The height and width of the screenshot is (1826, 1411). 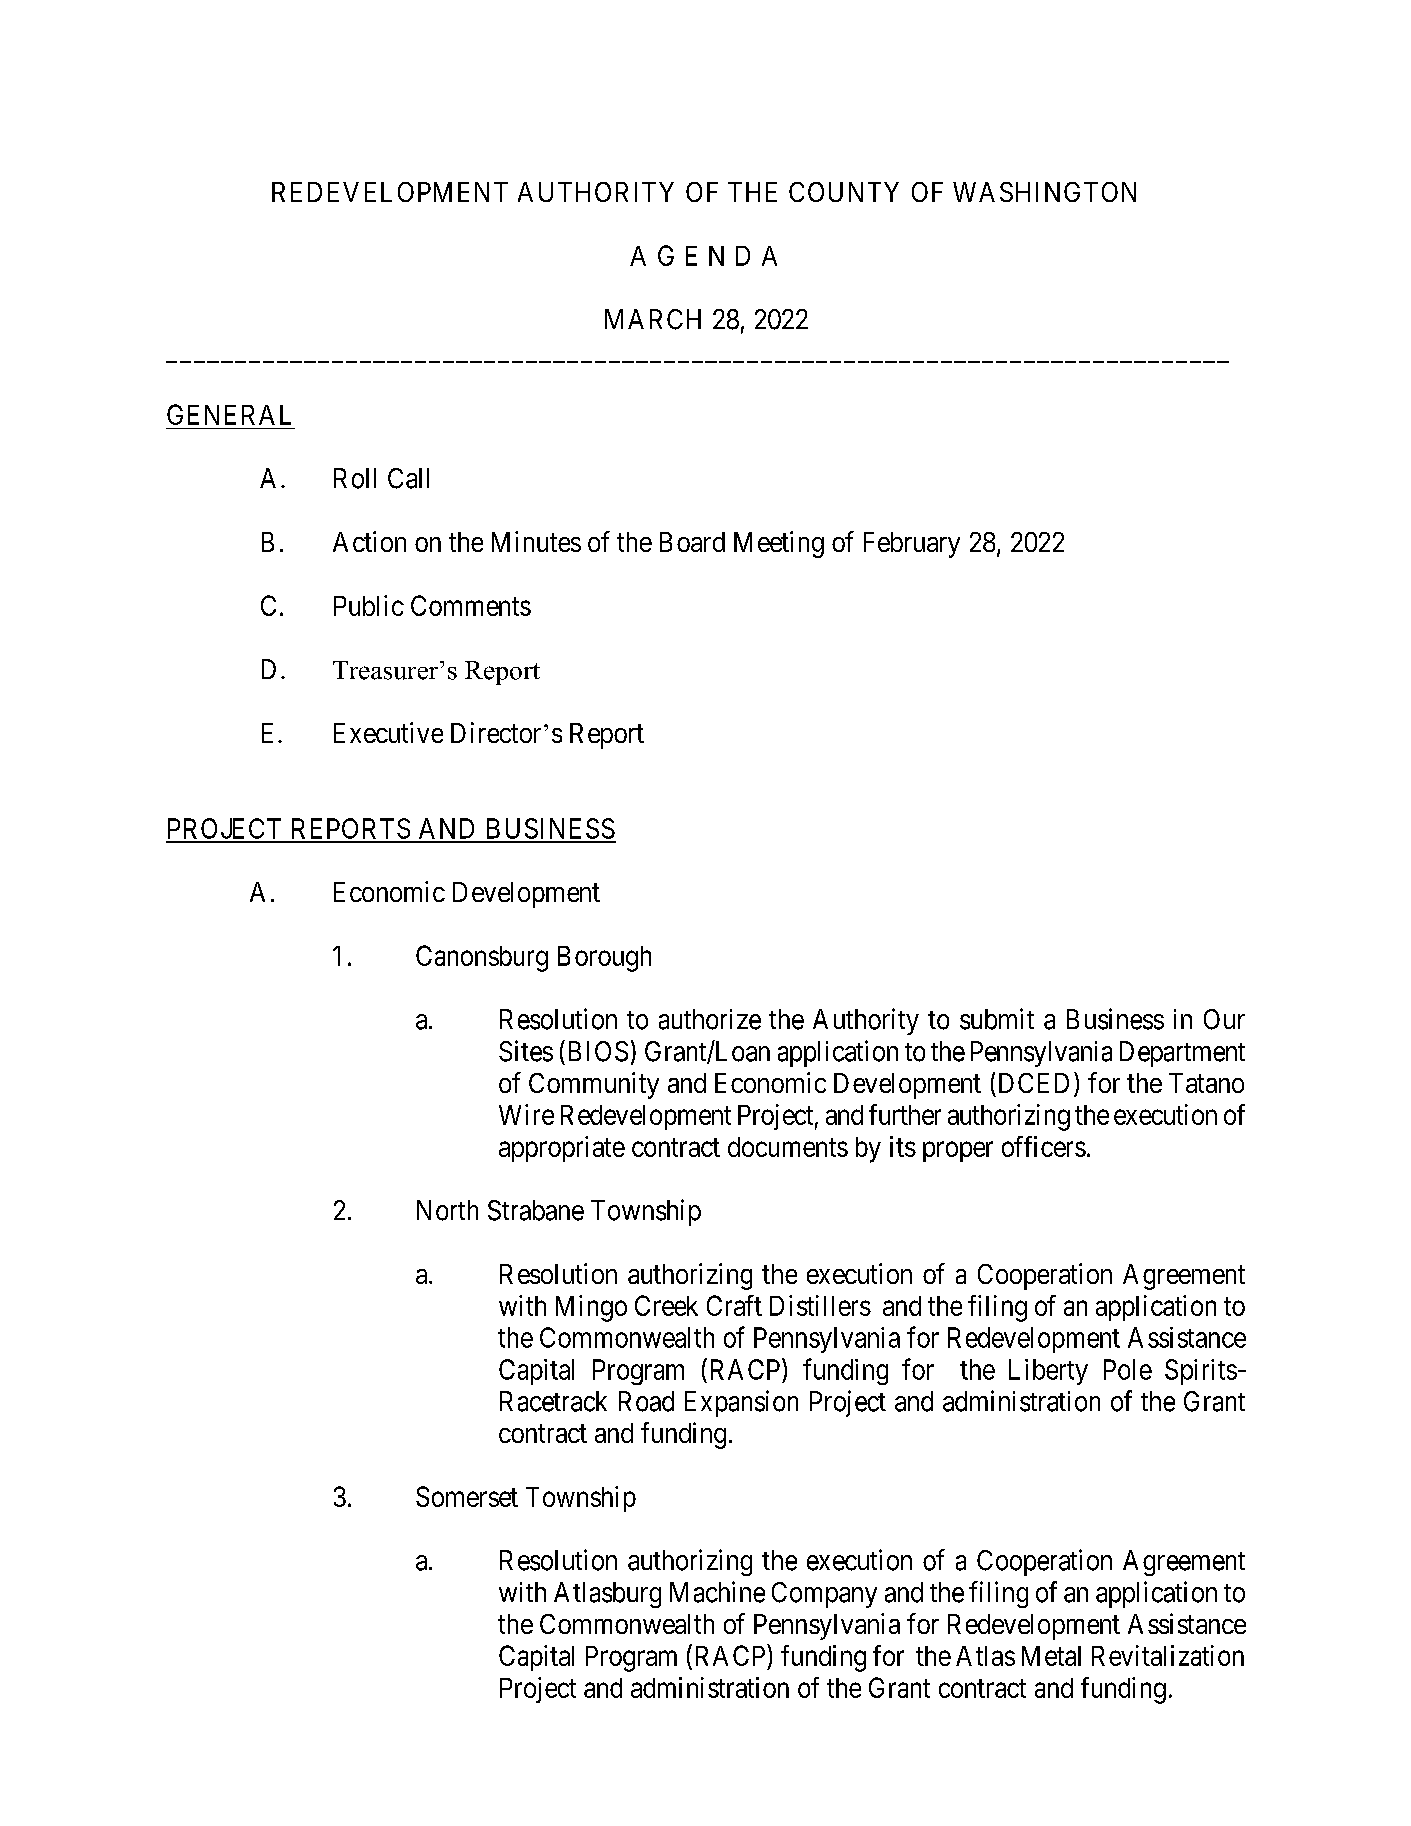 What do you see at coordinates (912, 545) in the screenshot?
I see `February` at bounding box center [912, 545].
